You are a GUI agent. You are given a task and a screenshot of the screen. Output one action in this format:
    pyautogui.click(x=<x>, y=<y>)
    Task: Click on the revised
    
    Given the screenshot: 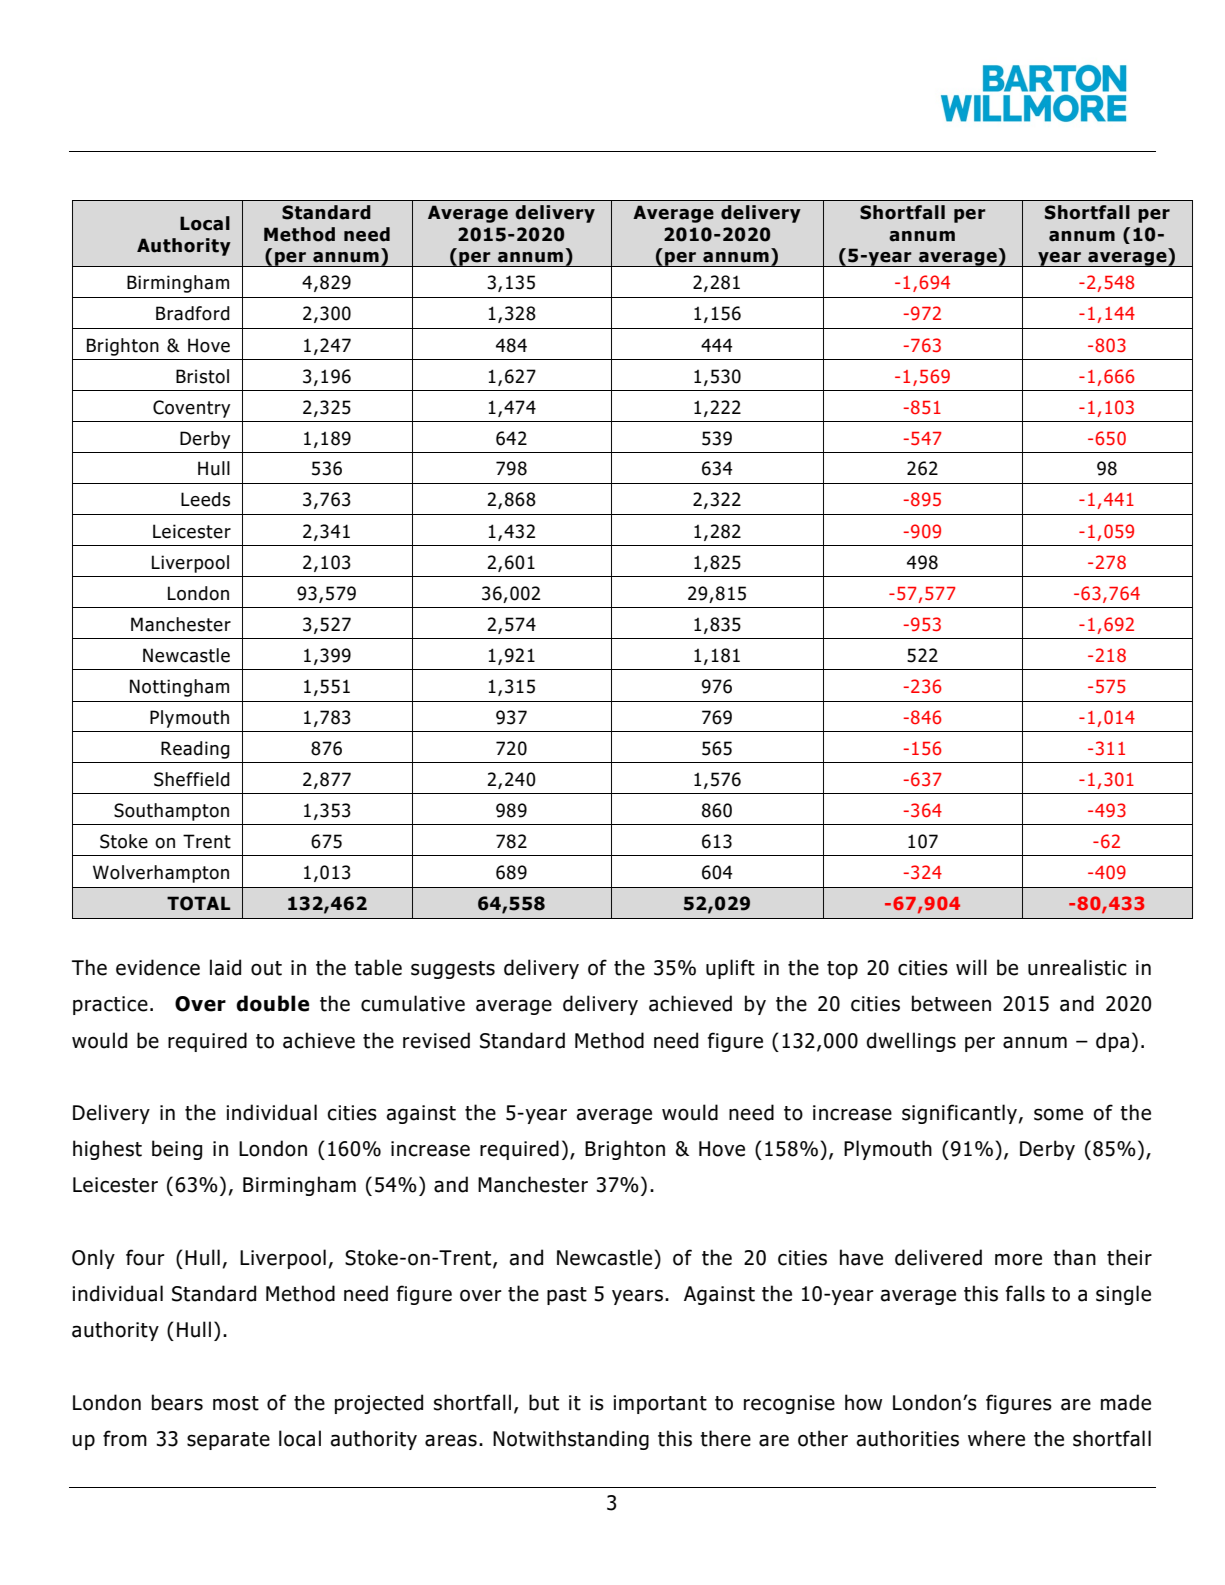 What is the action you would take?
    pyautogui.click(x=436, y=1040)
